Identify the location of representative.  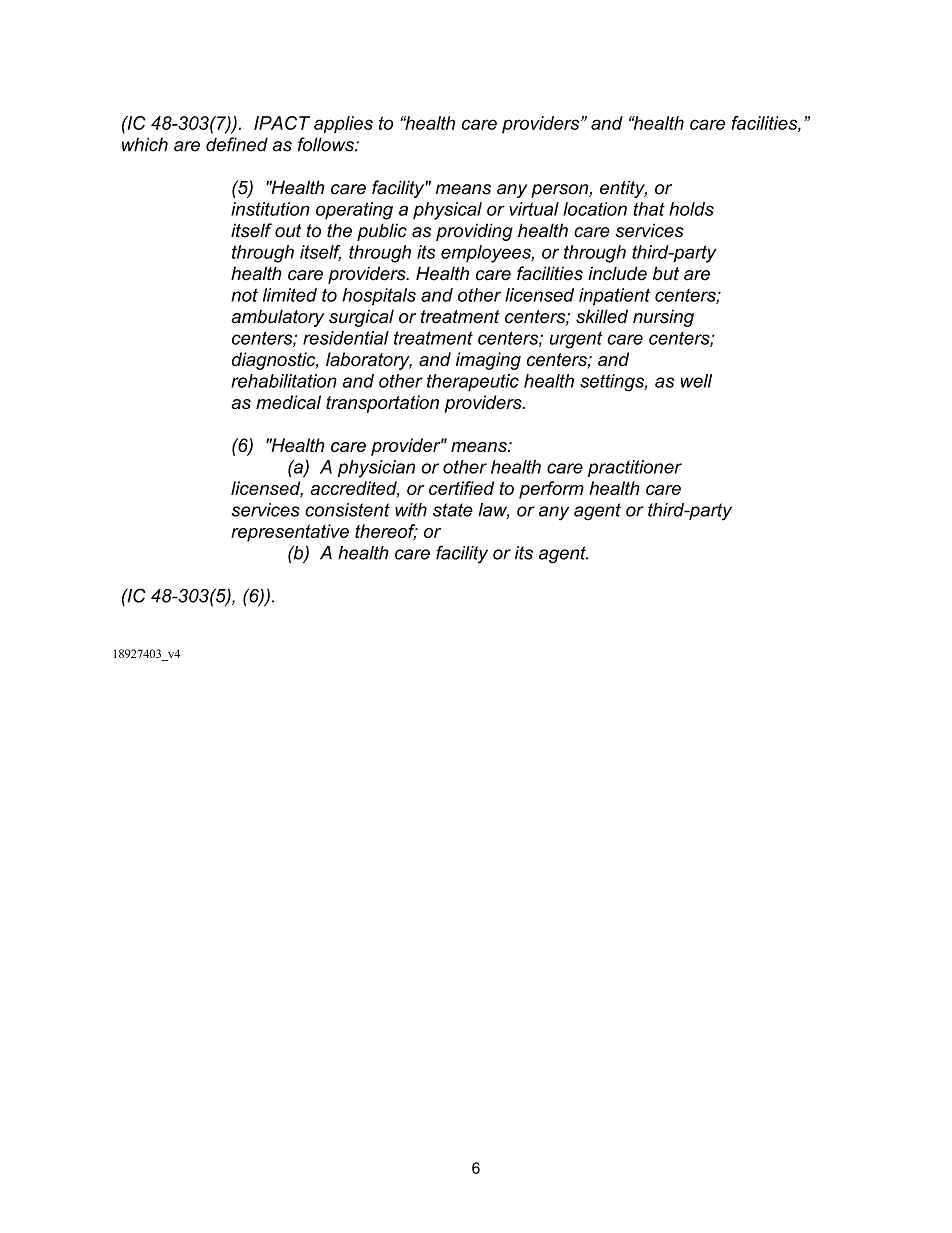
(290, 533).
